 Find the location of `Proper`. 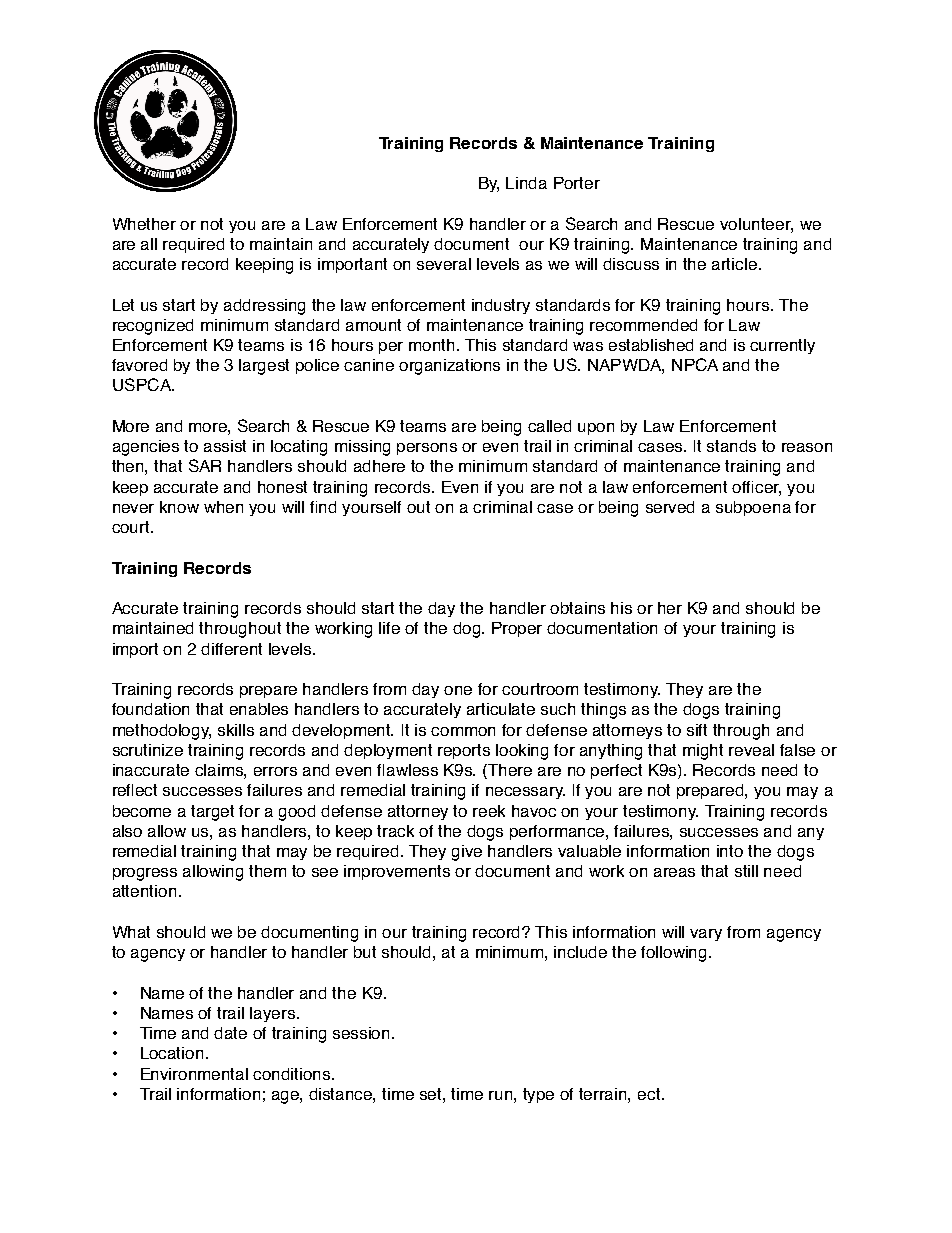

Proper is located at coordinates (517, 629).
